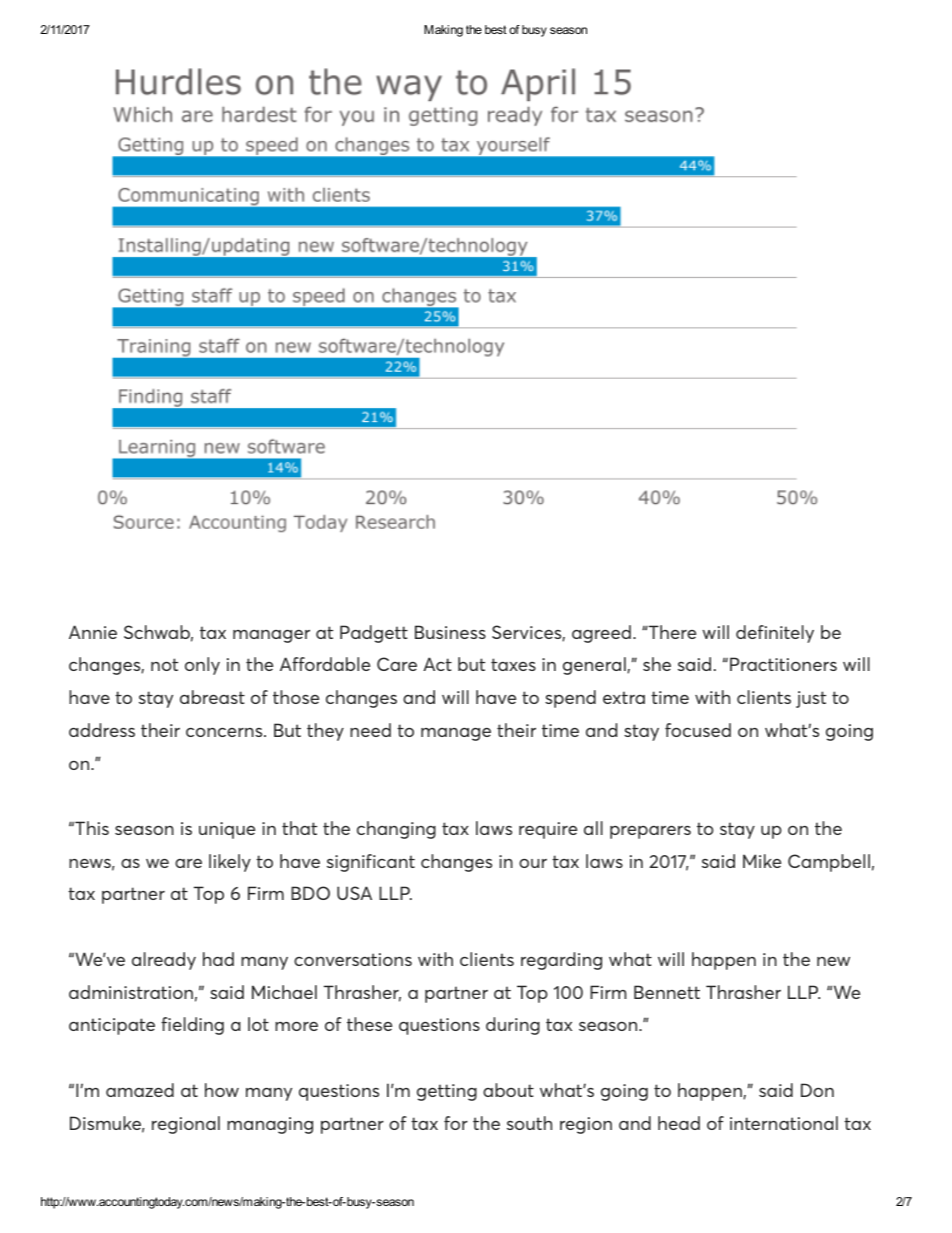 This screenshot has width=952, height=1233. Describe the element at coordinates (784, 1123) in the screenshot. I see `international` at that location.
